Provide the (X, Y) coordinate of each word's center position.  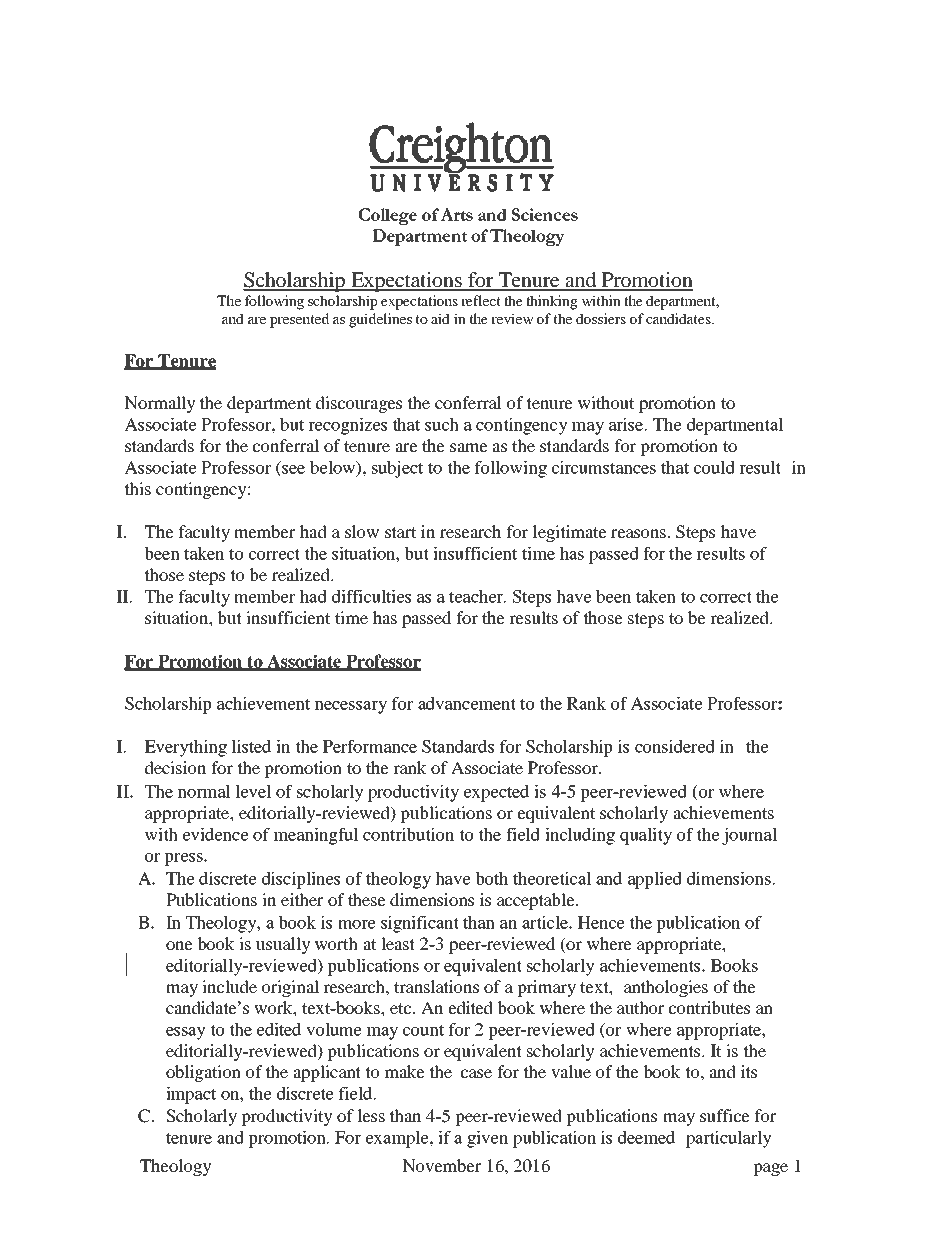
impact (191, 1095)
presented (299, 320)
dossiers (601, 318)
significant (420, 924)
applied (655, 880)
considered (675, 746)
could (714, 467)
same (469, 447)
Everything (185, 748)
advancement (467, 703)
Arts (457, 214)
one (179, 945)
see (292, 470)
